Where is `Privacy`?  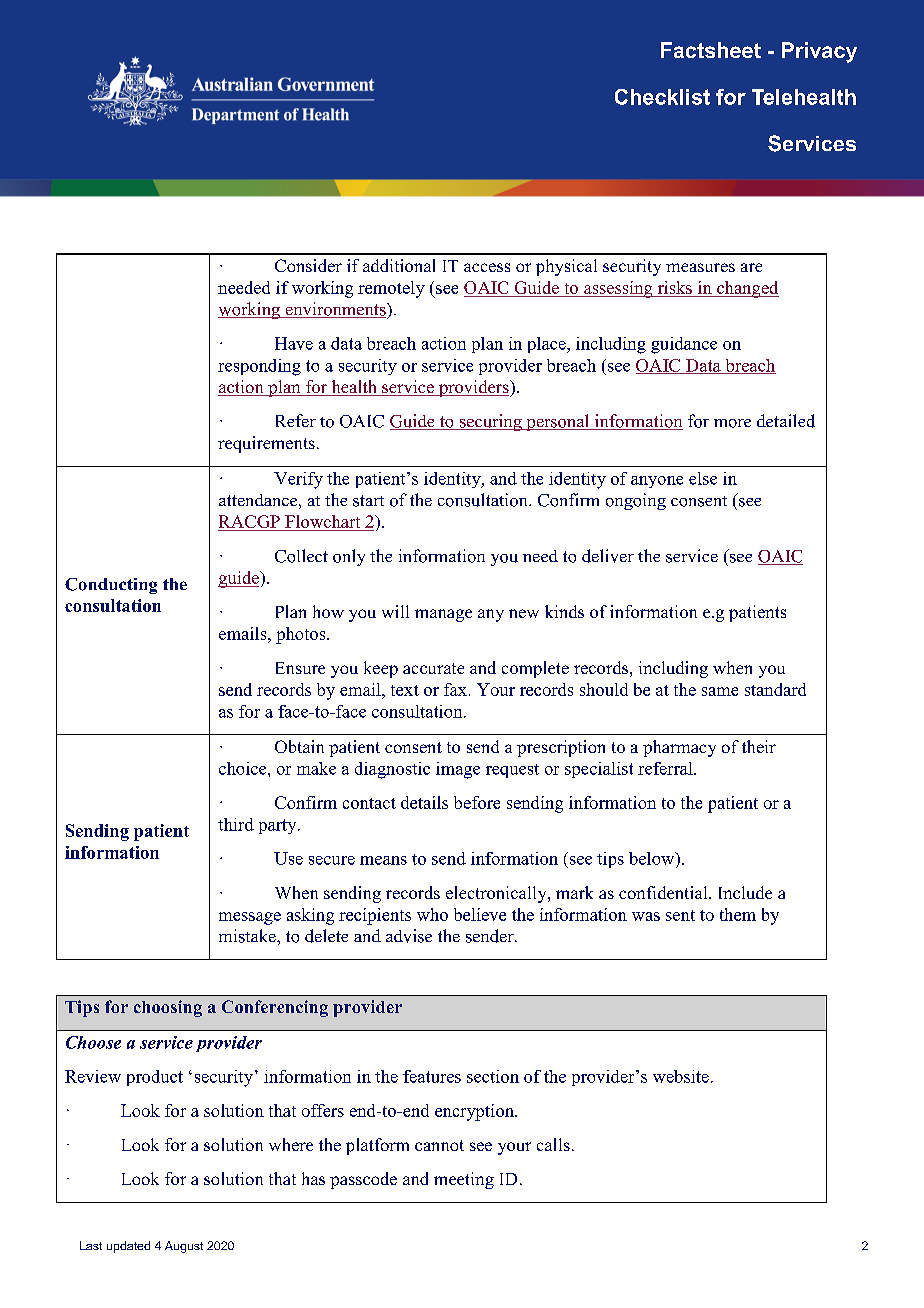 Privacy is located at coordinates (819, 52).
